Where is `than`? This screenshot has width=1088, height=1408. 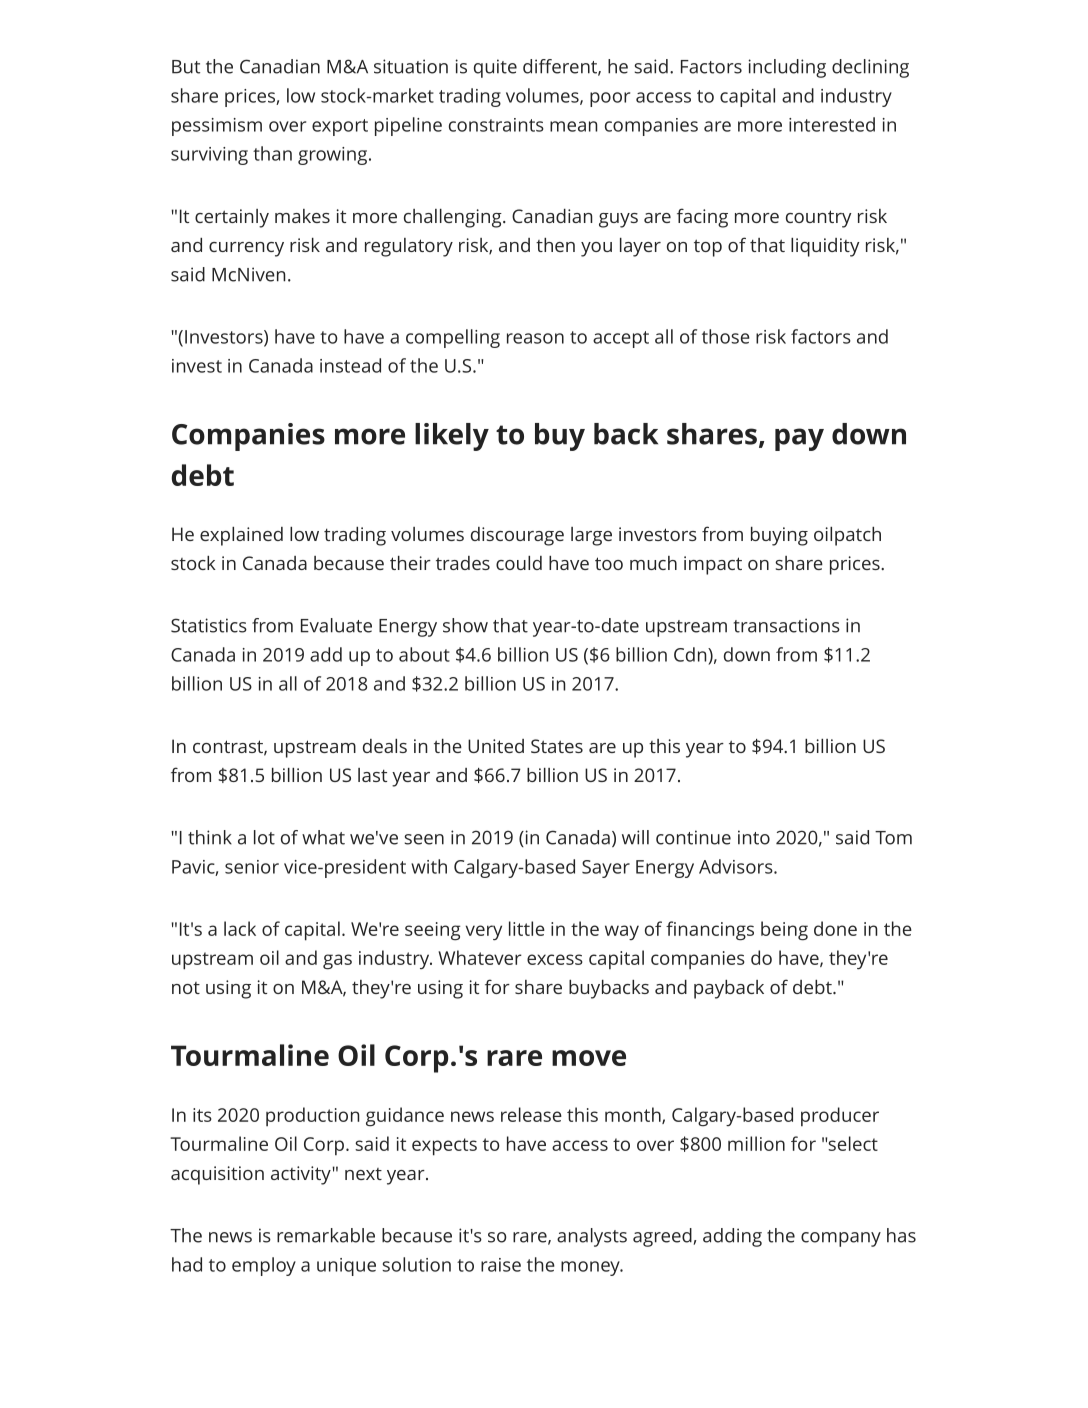
than is located at coordinates (272, 153).
